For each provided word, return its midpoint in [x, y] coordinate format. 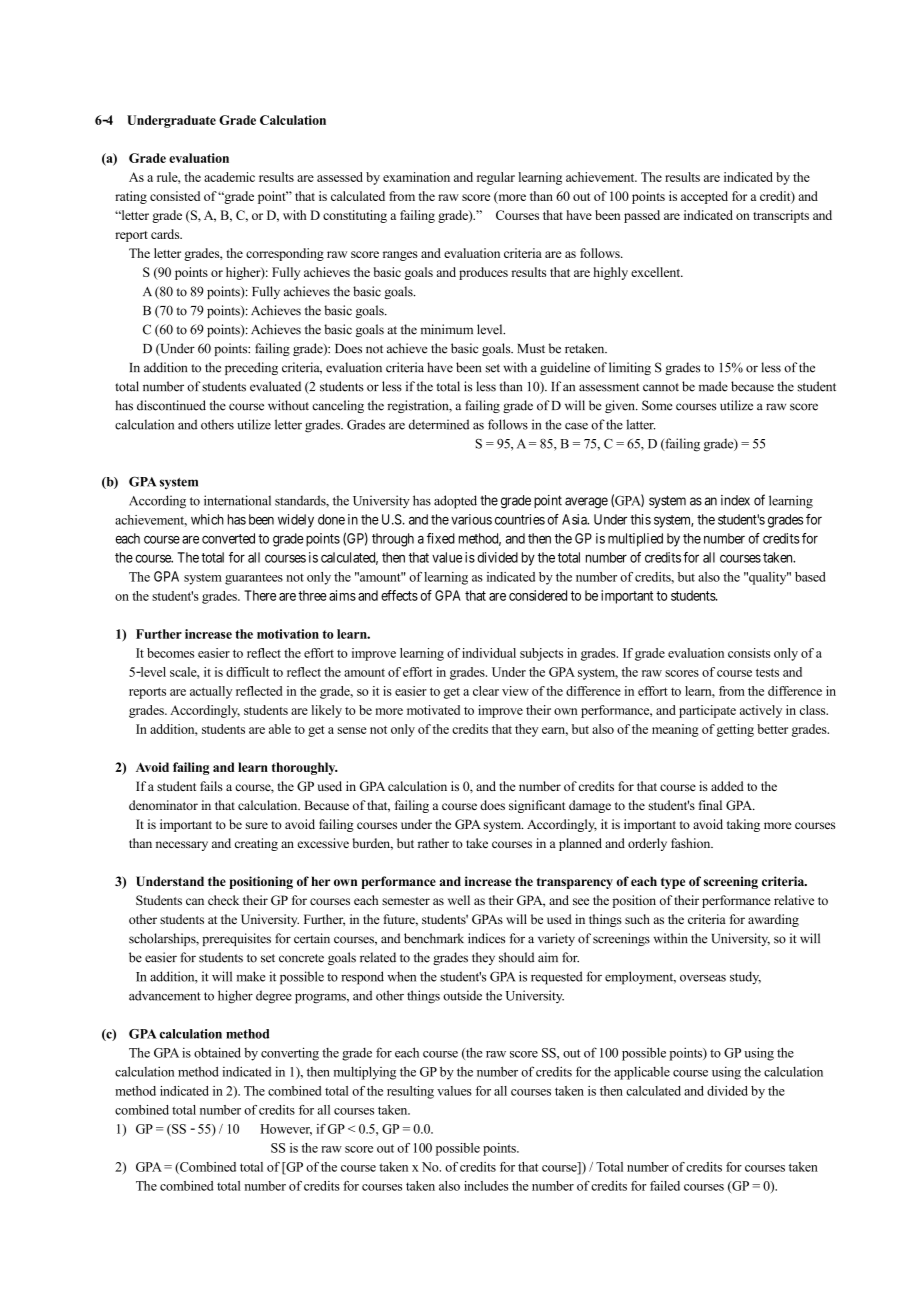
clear [486, 691]
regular [496, 178]
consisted [175, 196]
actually [211, 692]
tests [767, 672]
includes [486, 1186]
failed [665, 1186]
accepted [704, 197]
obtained [217, 1052]
